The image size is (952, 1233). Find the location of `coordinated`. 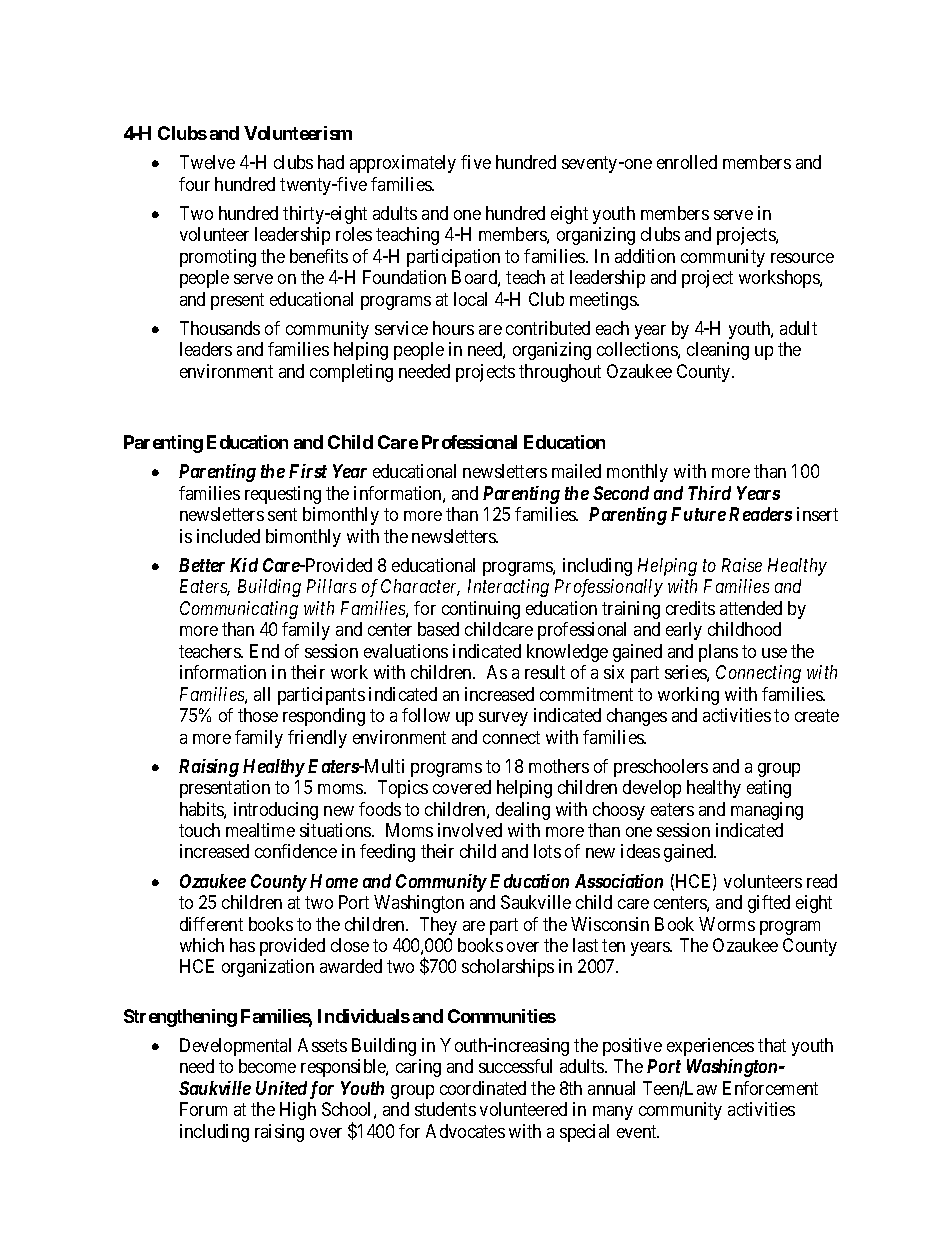

coordinated is located at coordinates (483, 1088).
